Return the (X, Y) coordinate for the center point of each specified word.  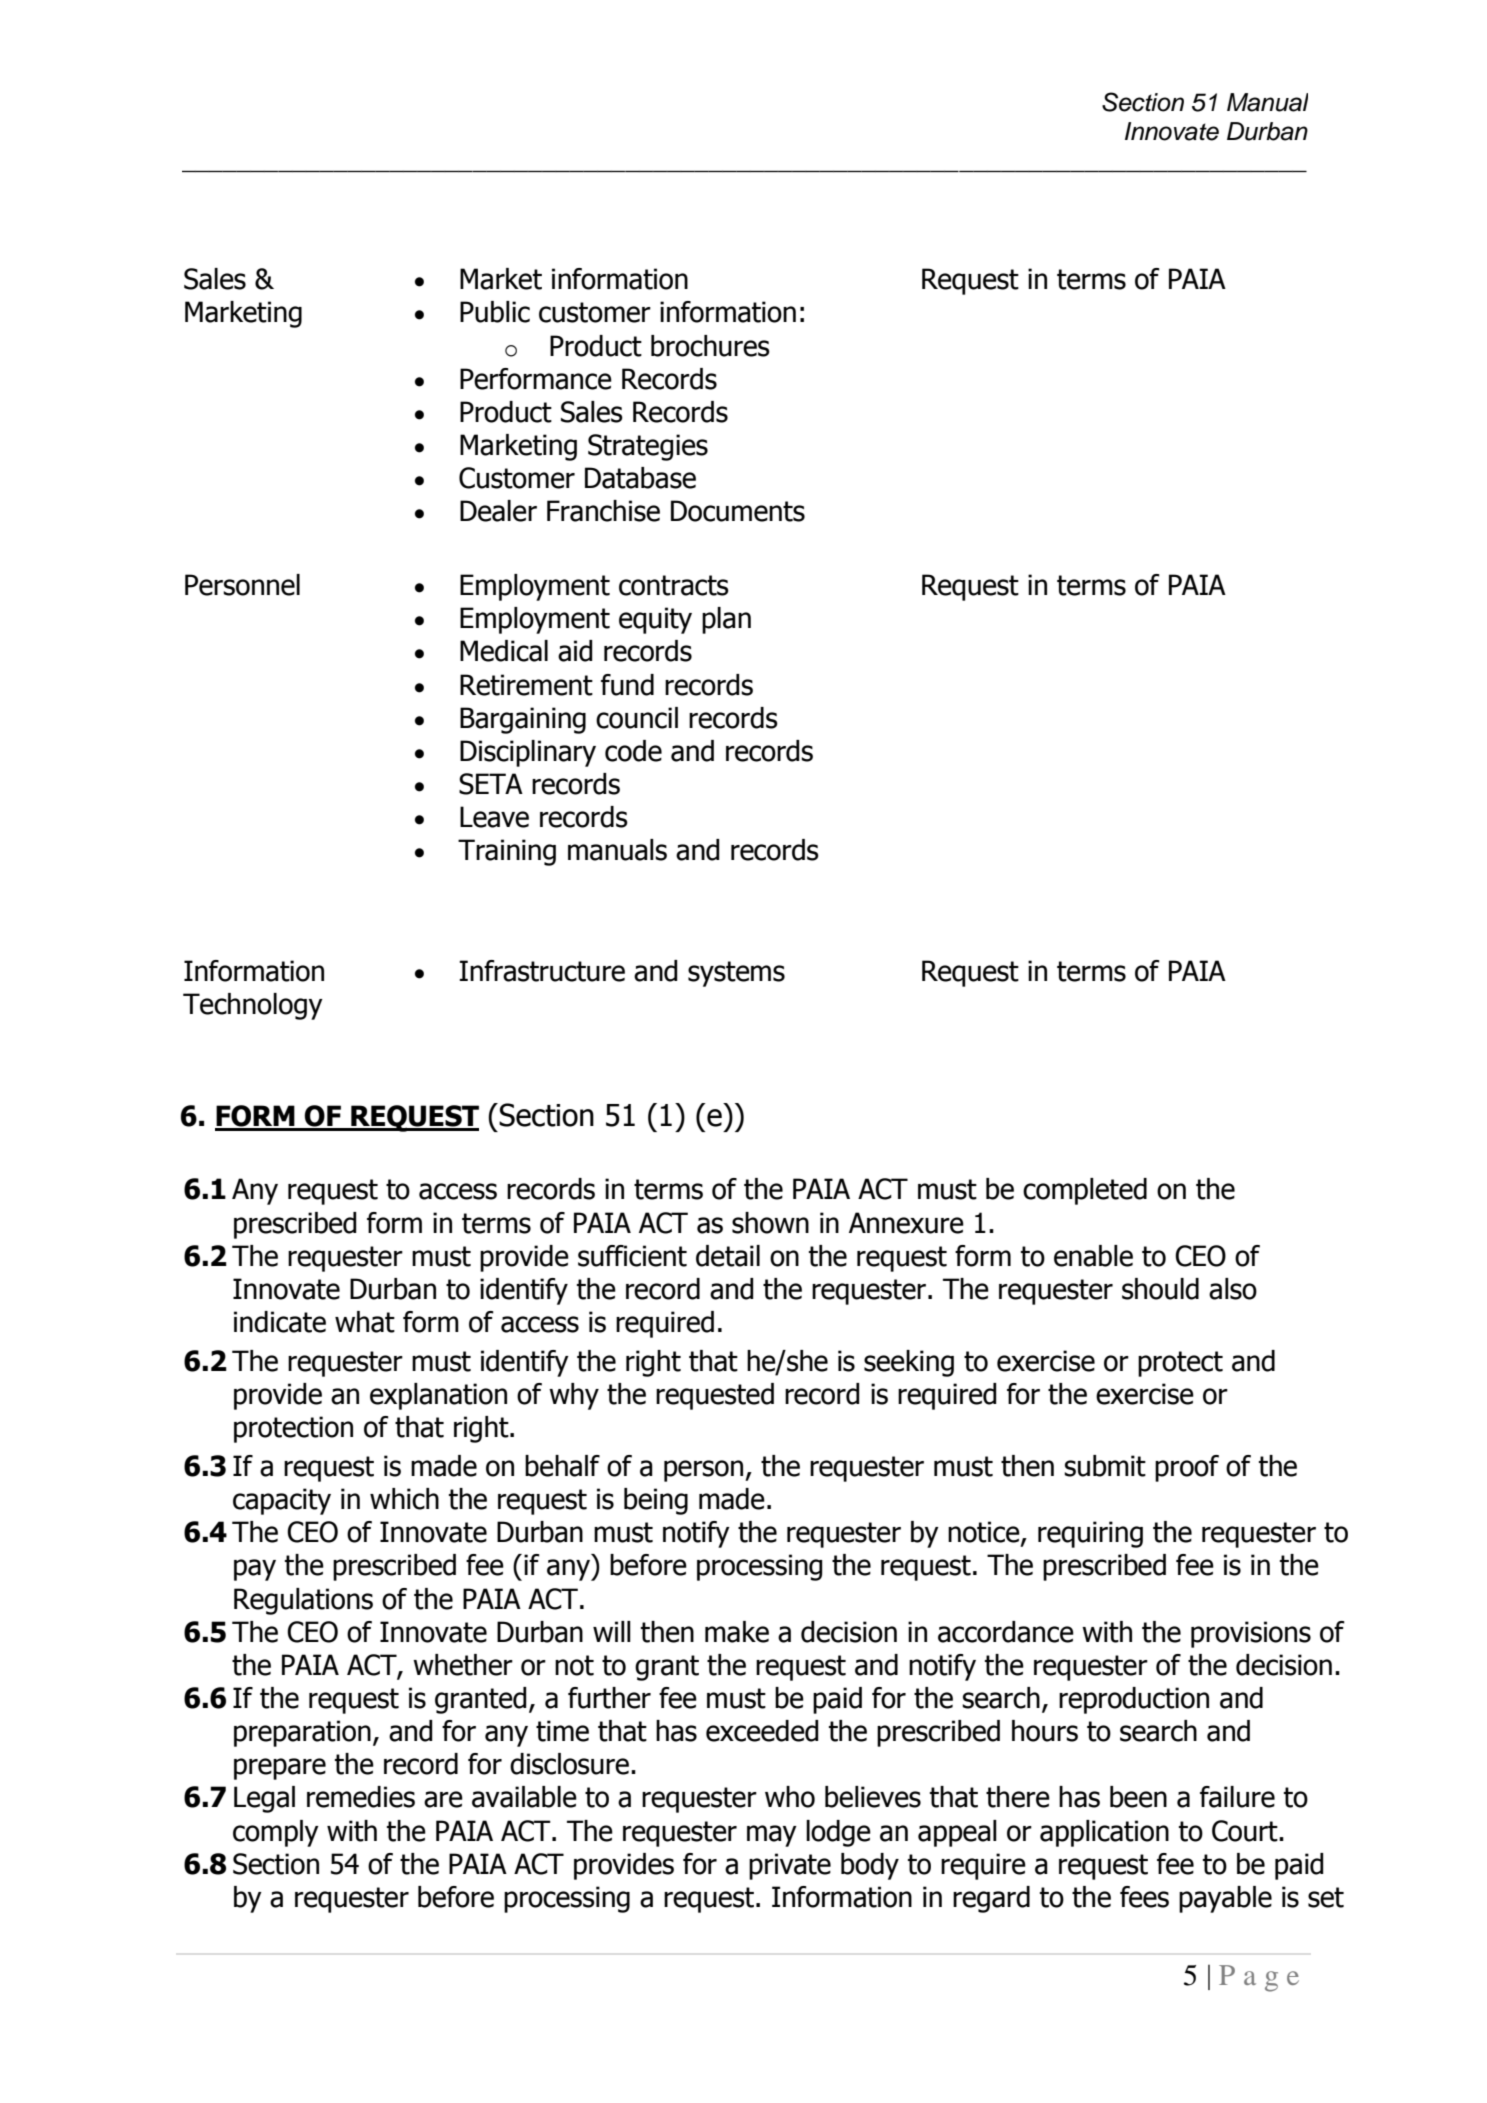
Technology (253, 1006)
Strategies (648, 447)
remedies (361, 1797)
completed (1085, 1191)
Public (495, 312)
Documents (738, 511)
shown (770, 1223)
